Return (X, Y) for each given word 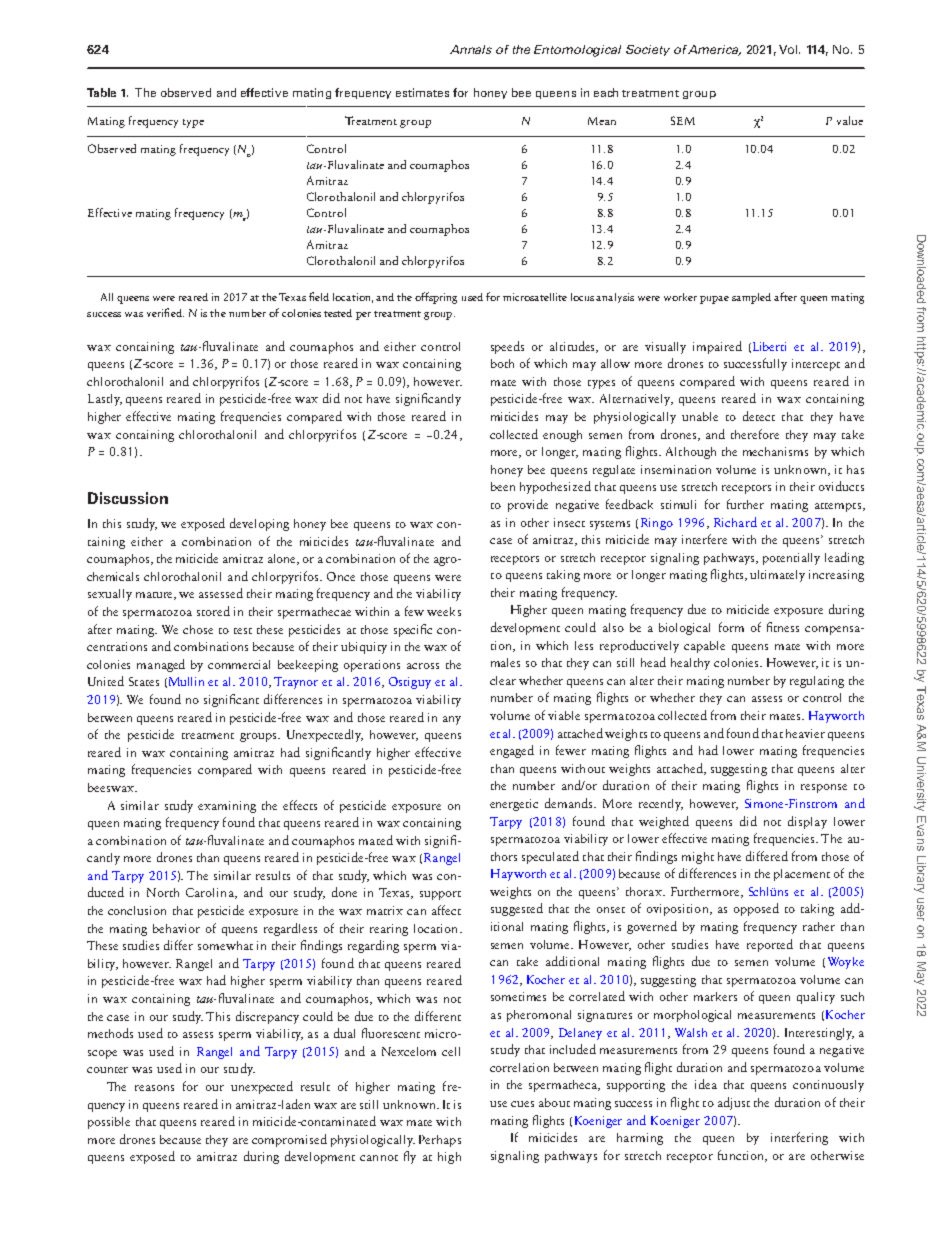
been (503, 486)
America (714, 50)
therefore (755, 434)
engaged (512, 751)
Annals (471, 49)
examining (227, 807)
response (824, 788)
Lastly (105, 400)
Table (101, 92)
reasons (154, 1088)
